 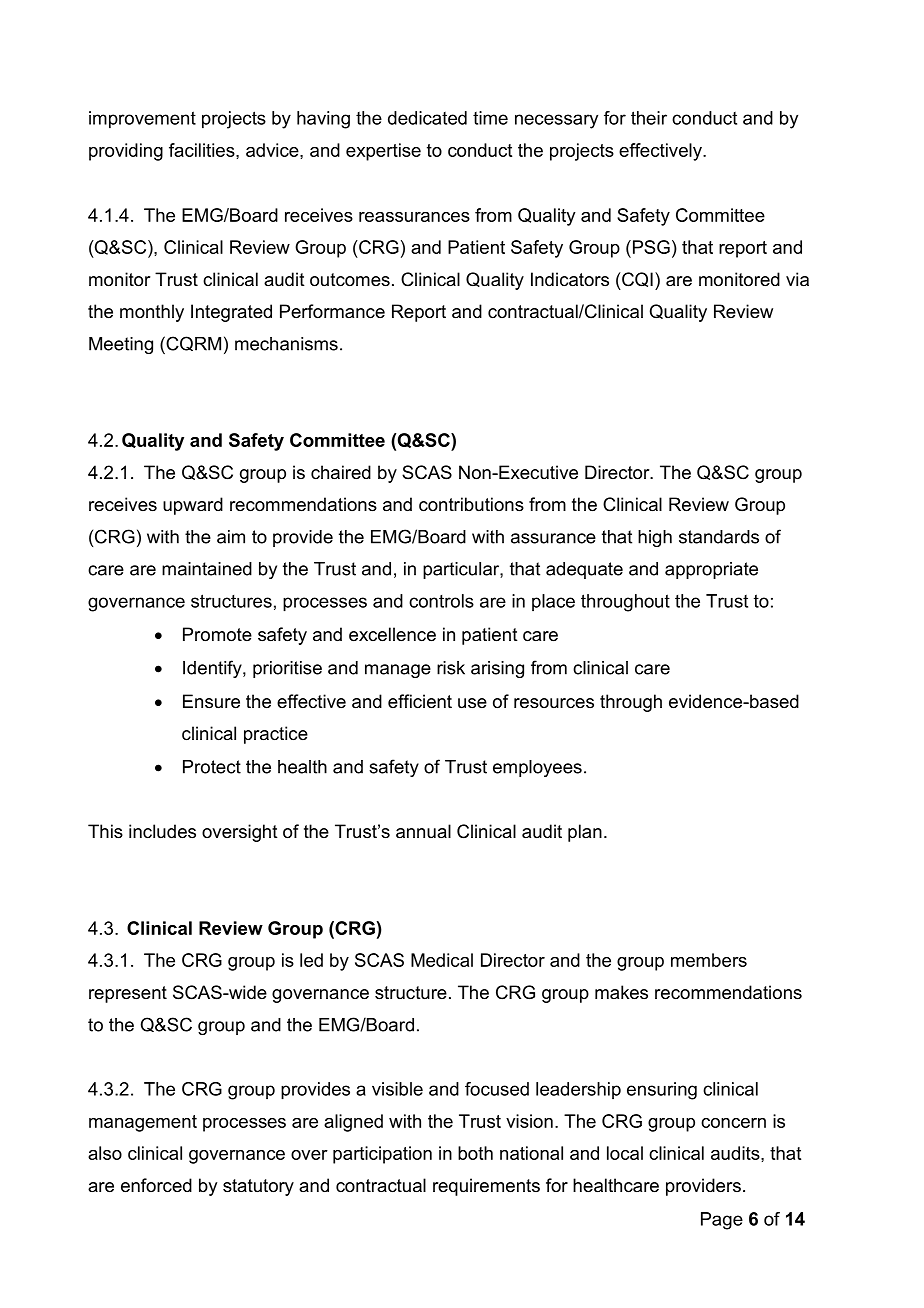 What do you see at coordinates (722, 1221) in the screenshot?
I see `Page` at bounding box center [722, 1221].
